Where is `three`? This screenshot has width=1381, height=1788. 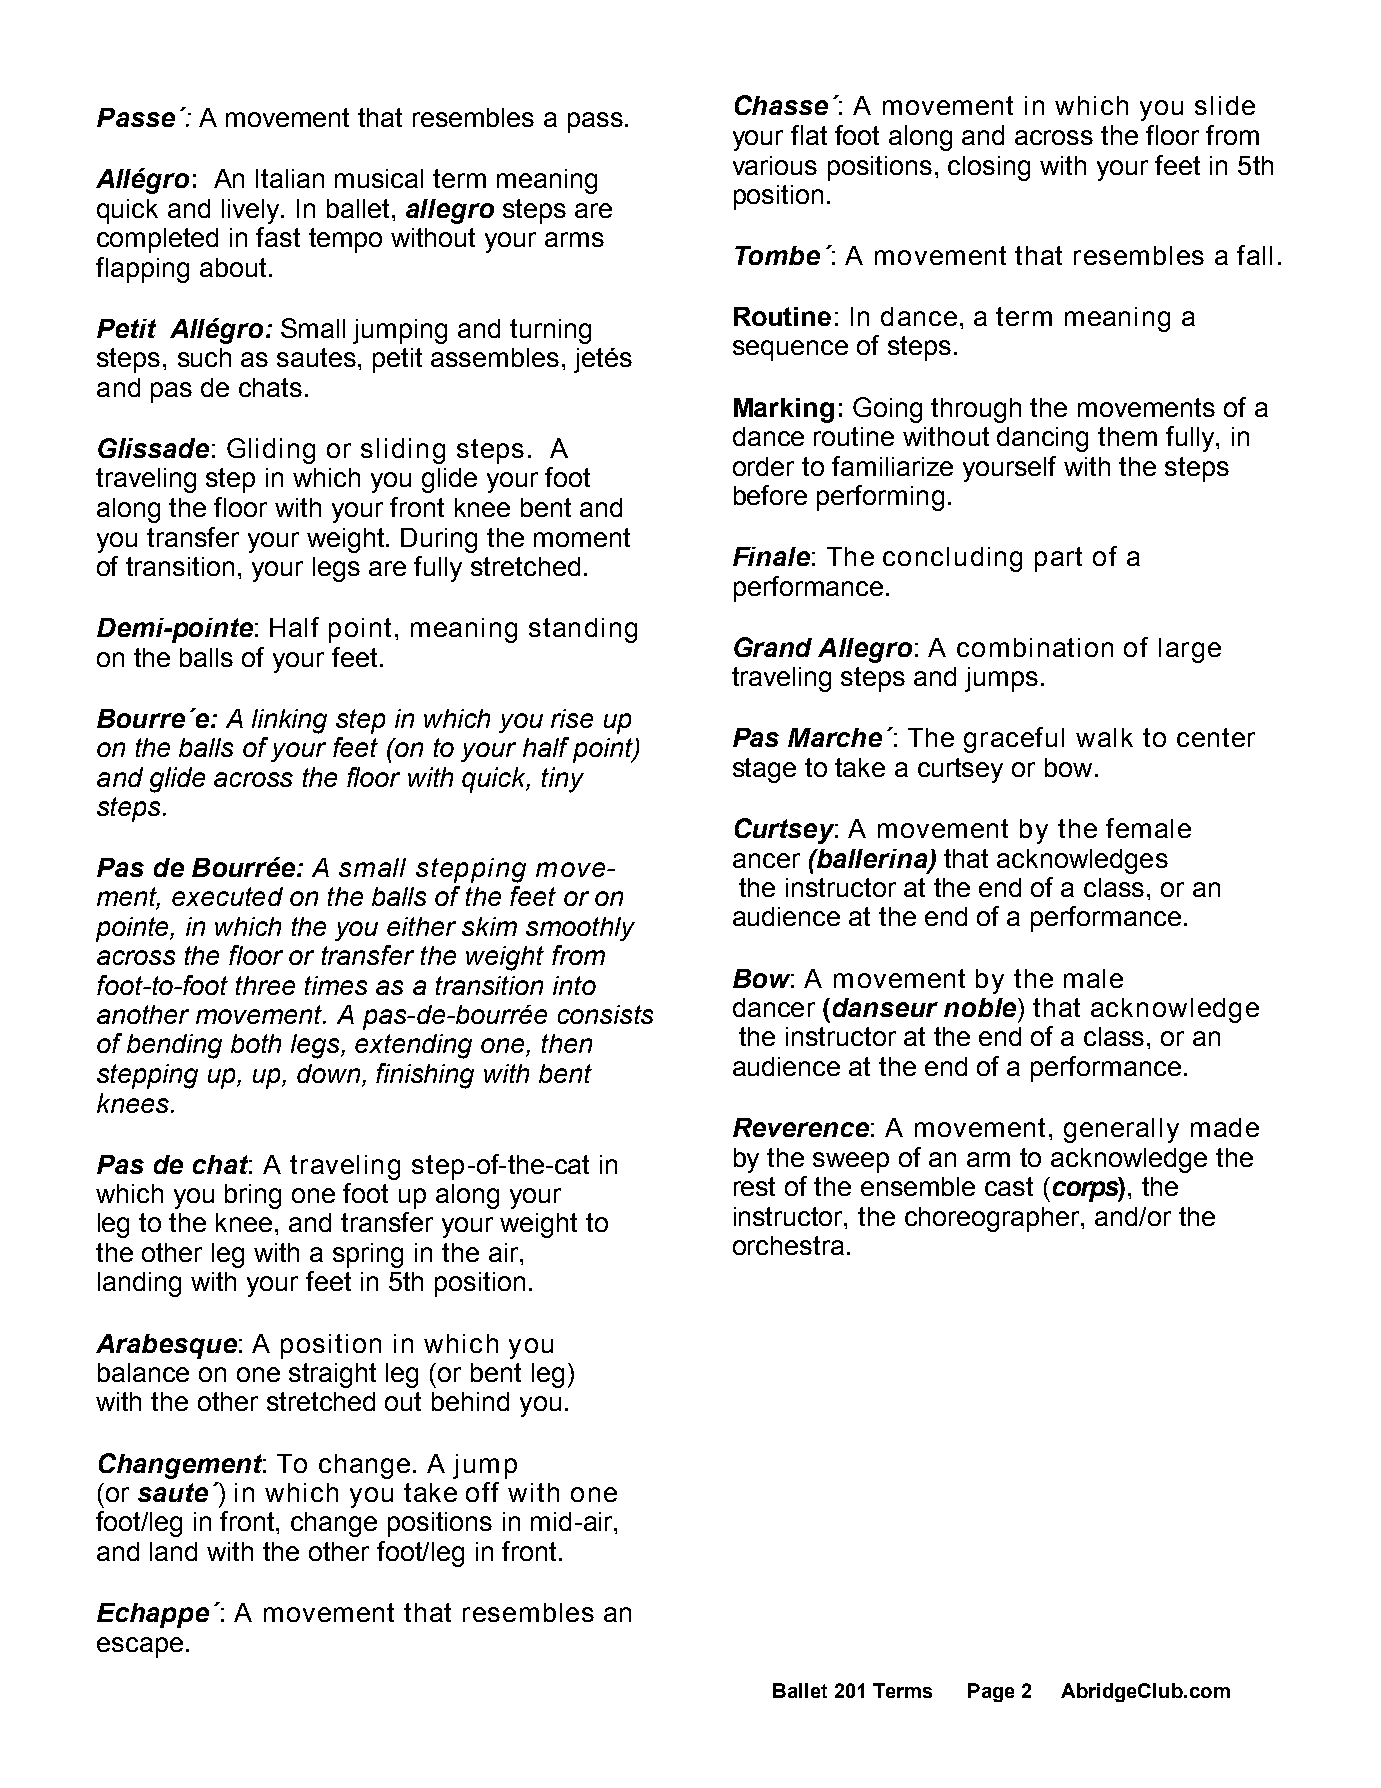 three is located at coordinates (265, 985).
